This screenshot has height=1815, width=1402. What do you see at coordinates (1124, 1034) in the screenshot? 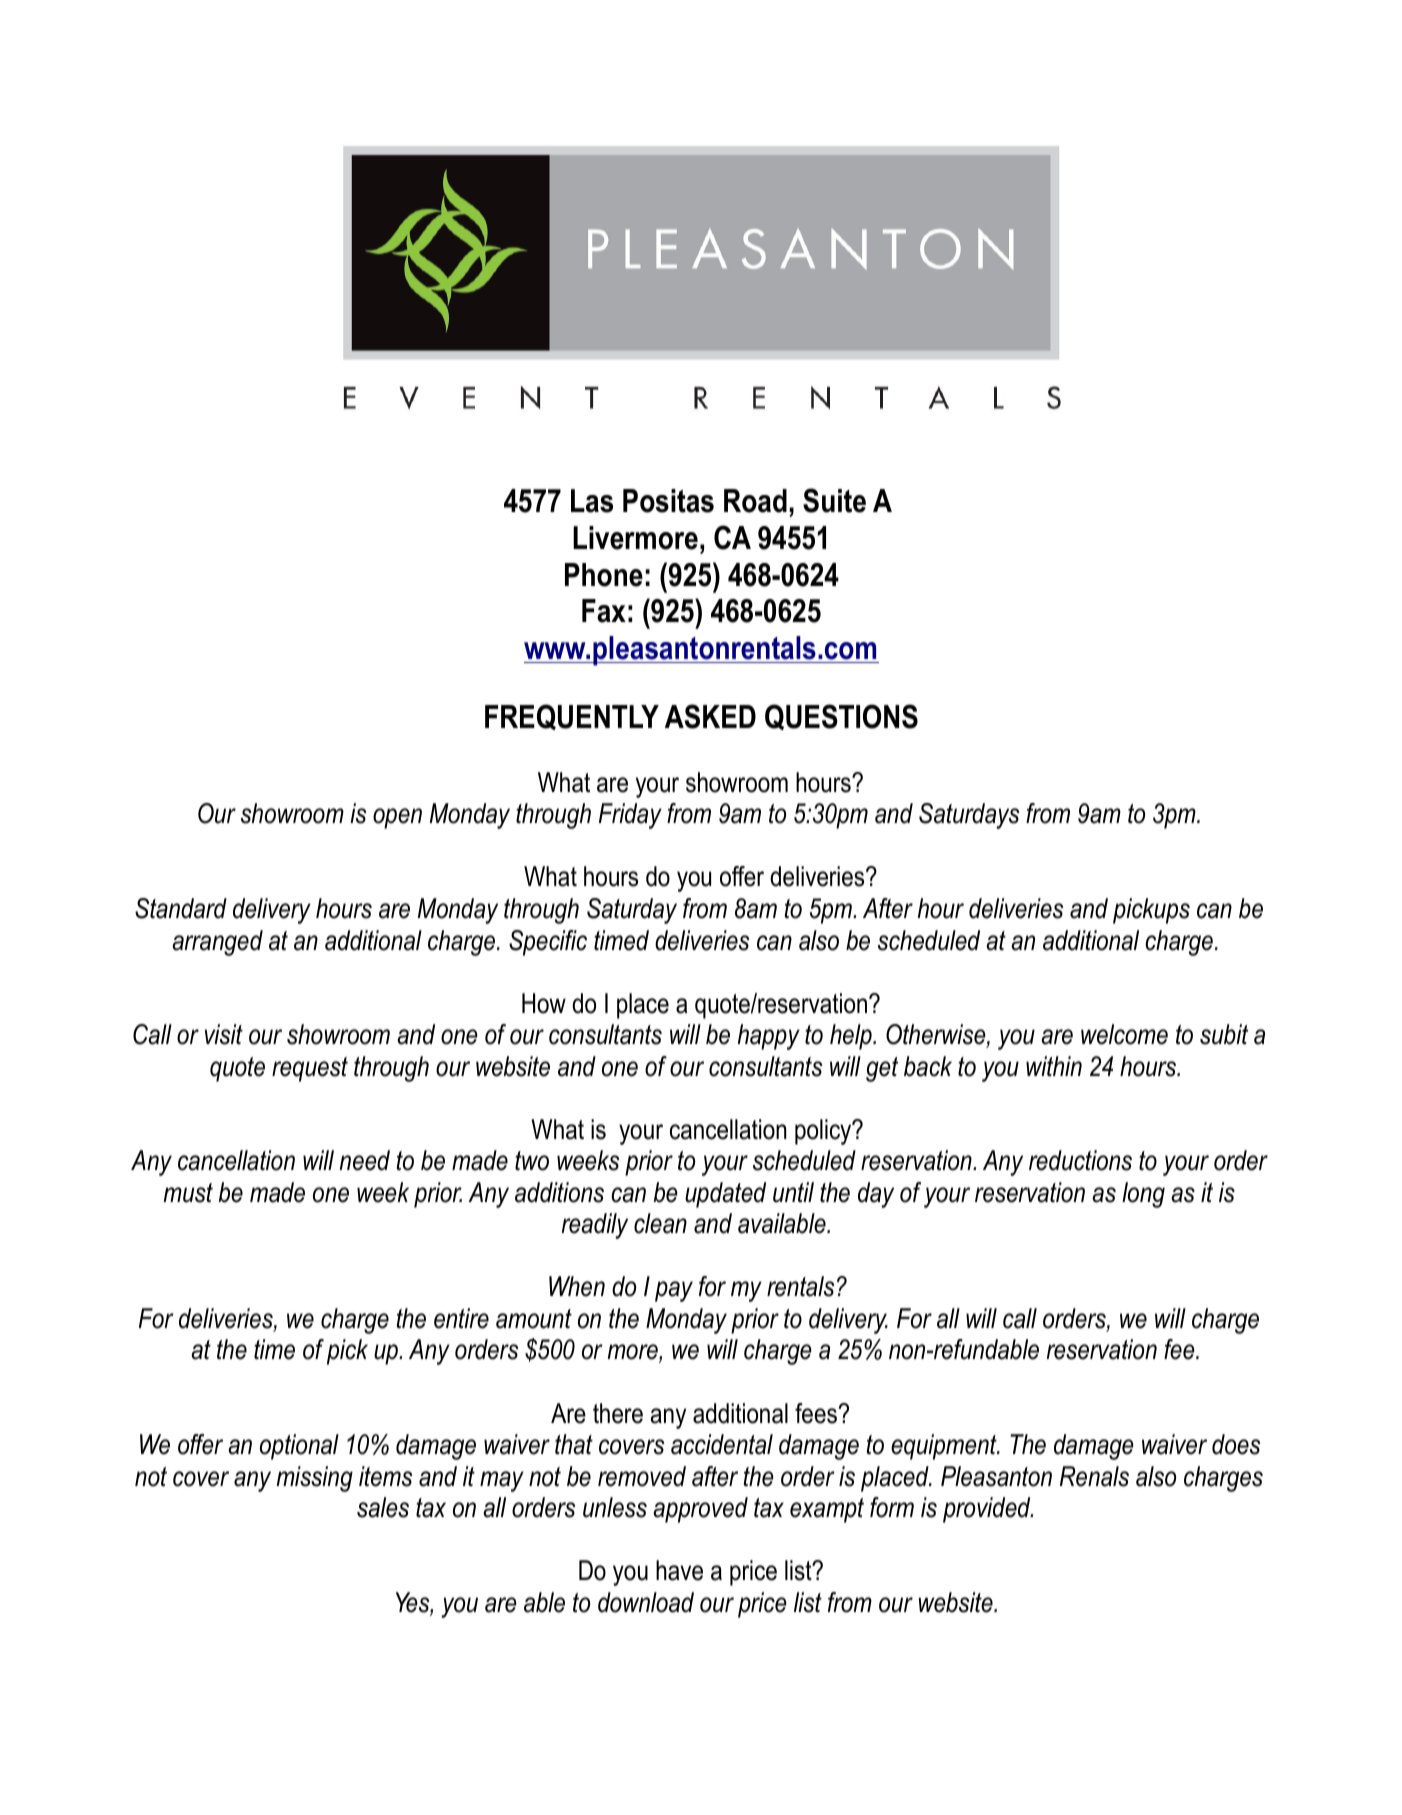
I see `welcome` at bounding box center [1124, 1034].
